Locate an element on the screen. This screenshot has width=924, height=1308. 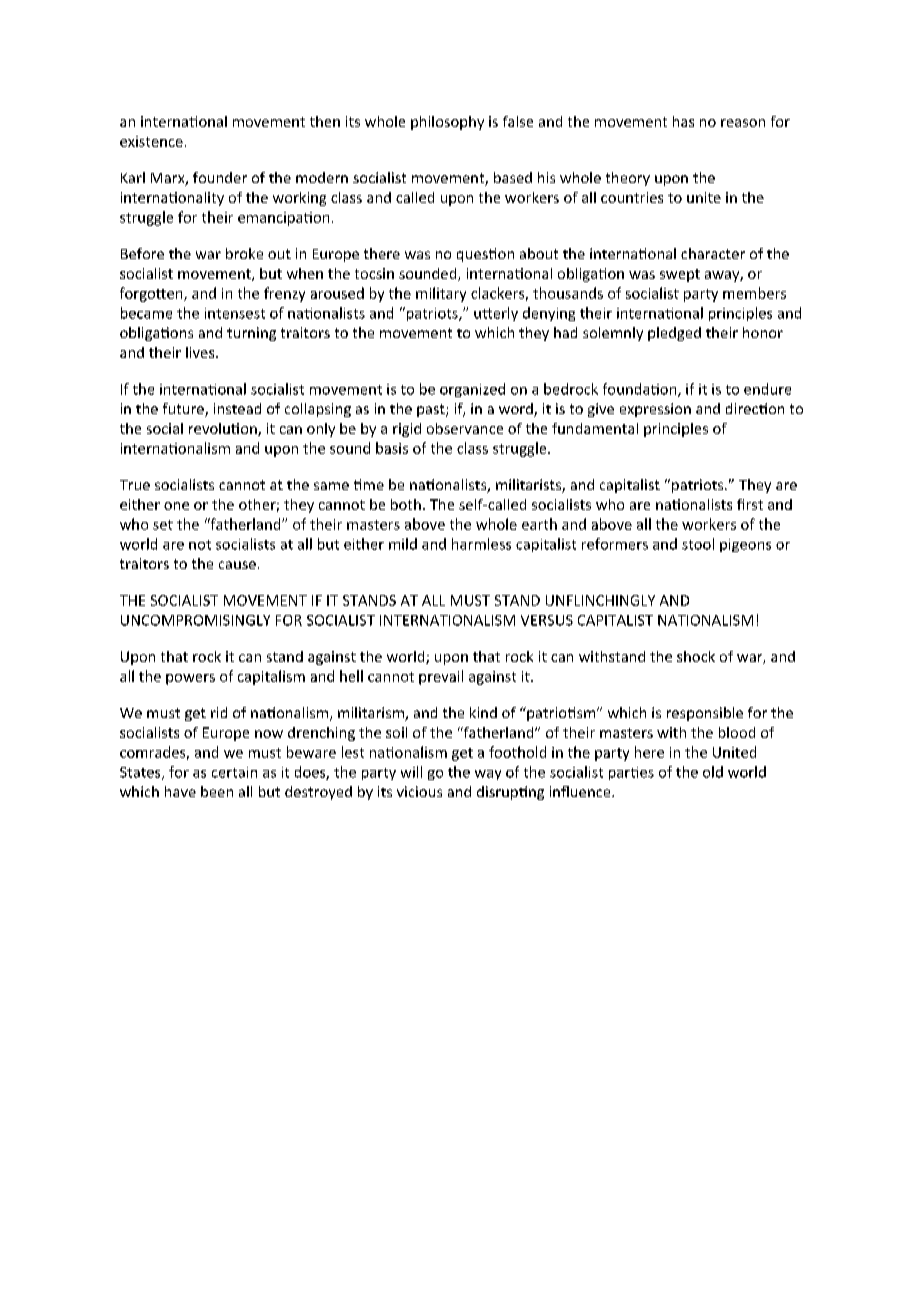
existence is located at coordinates (151, 141).
